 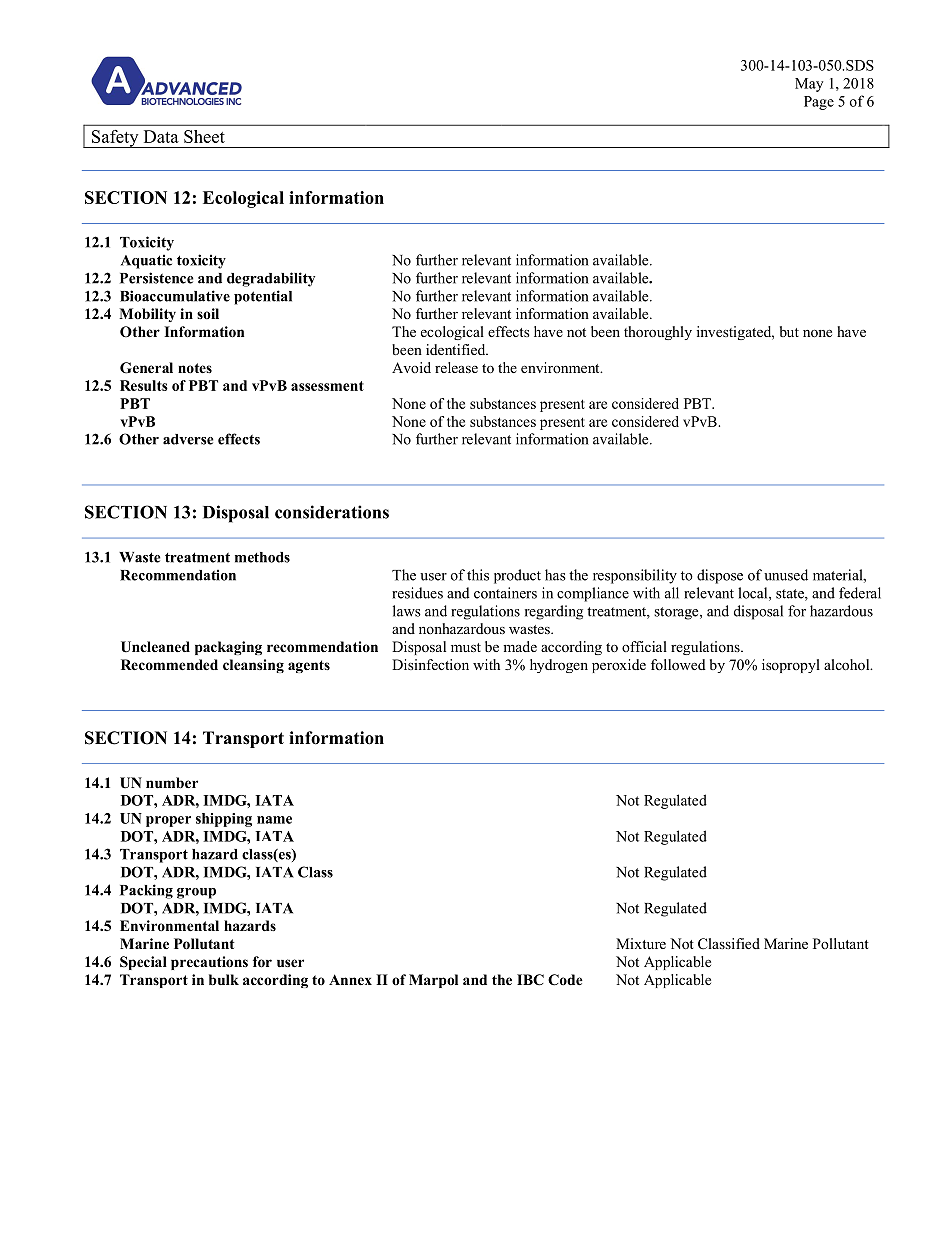 I want to click on Page, so click(x=819, y=103).
